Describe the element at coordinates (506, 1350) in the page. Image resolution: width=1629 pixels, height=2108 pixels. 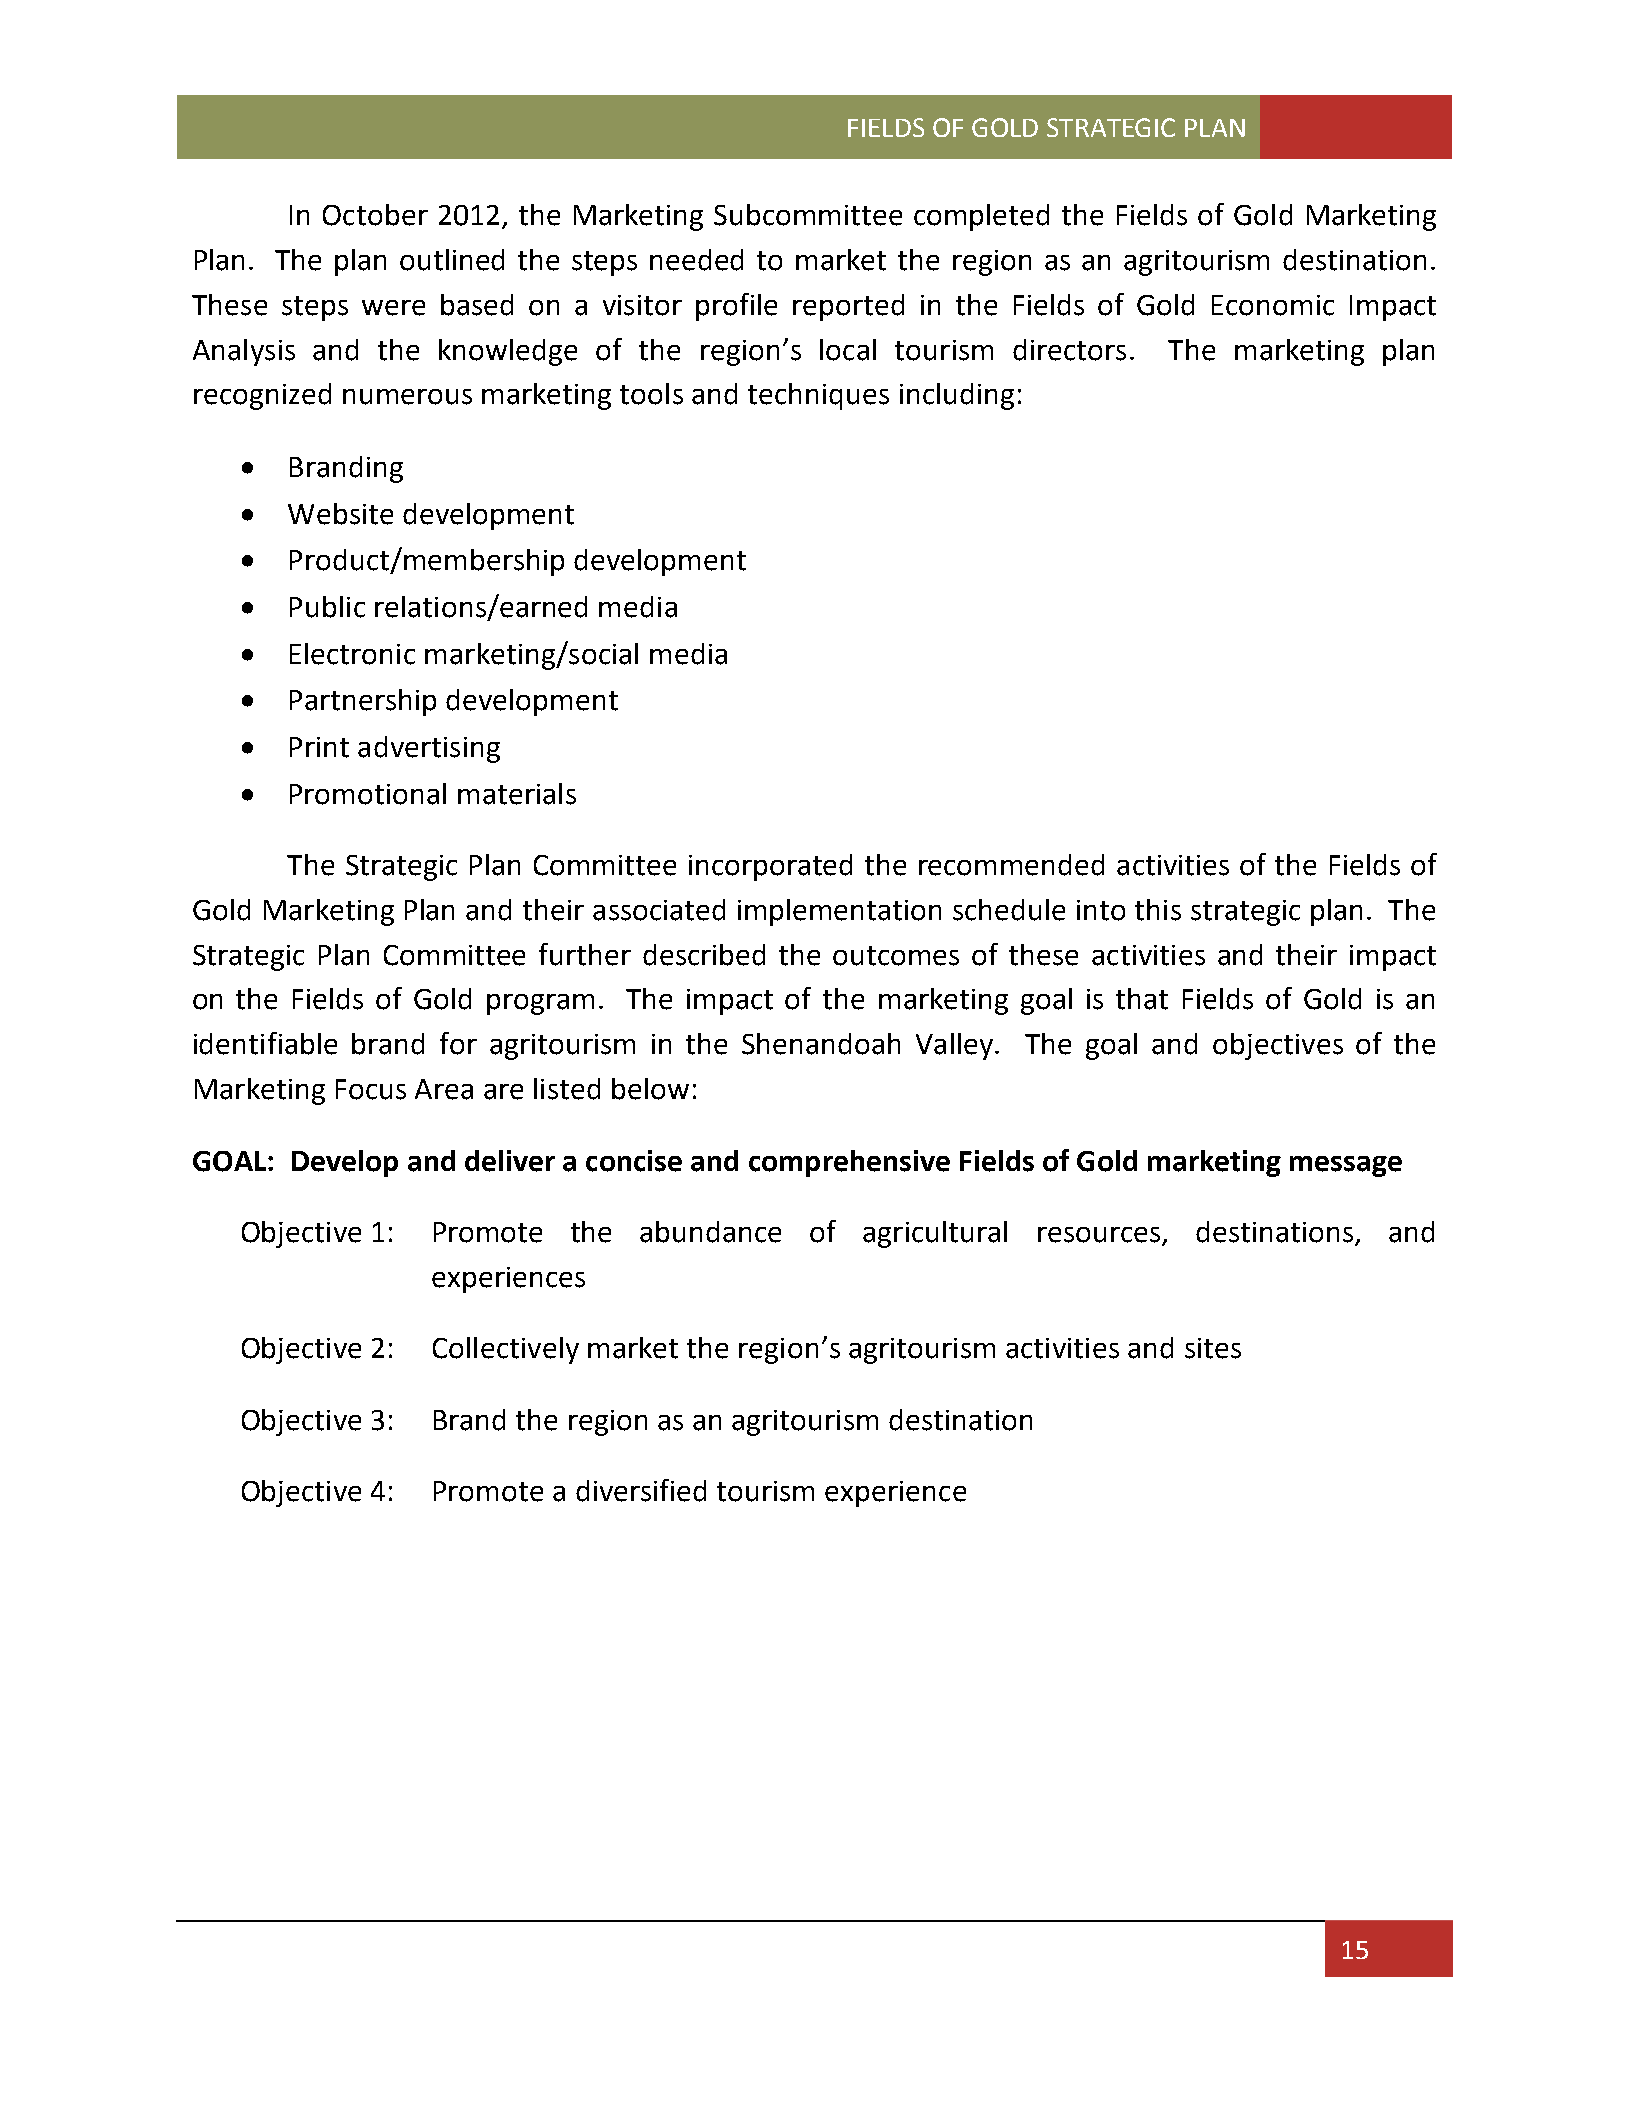
I see `Collectively` at that location.
